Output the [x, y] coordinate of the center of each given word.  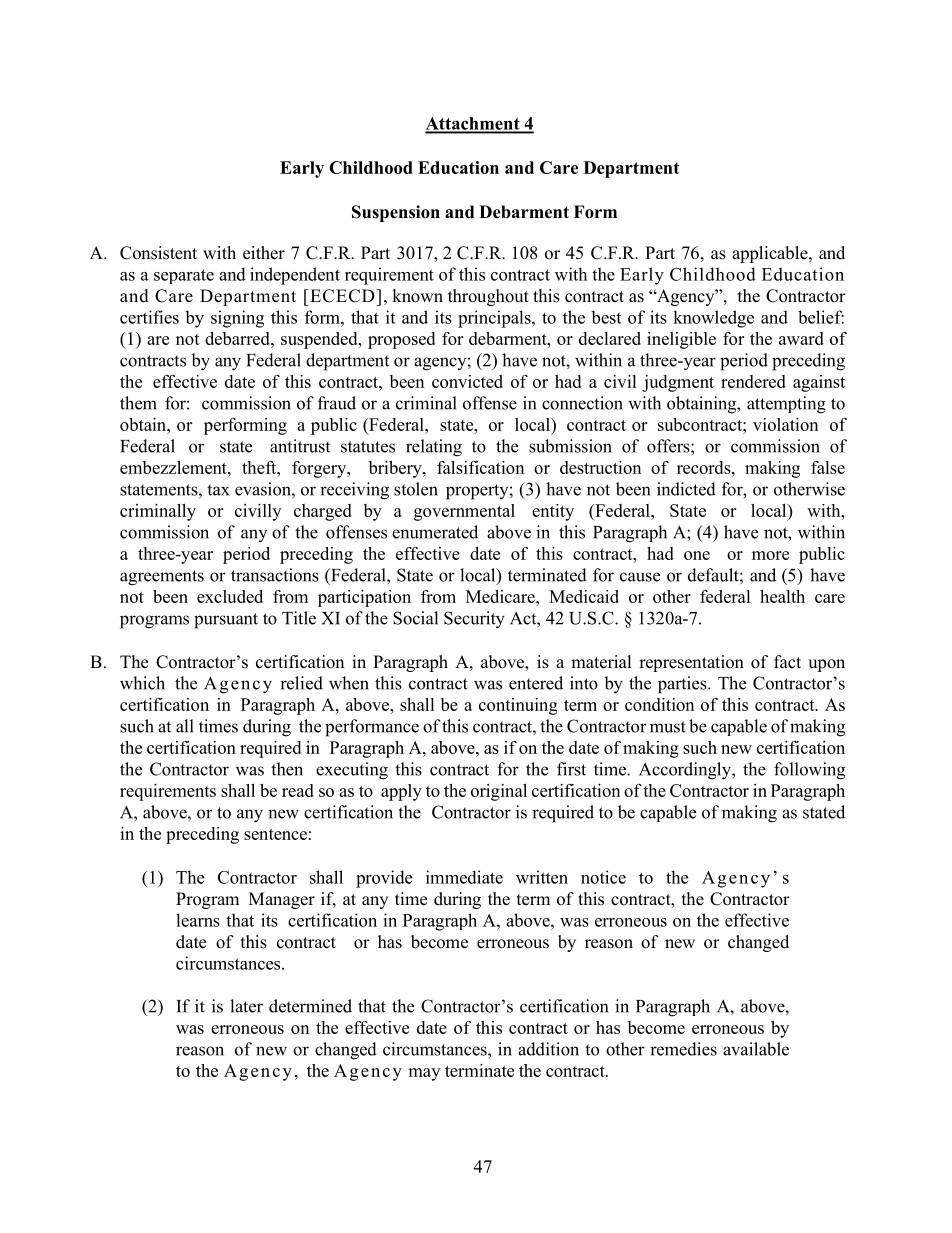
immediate [464, 877]
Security [474, 620]
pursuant [226, 621]
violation [785, 424]
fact [787, 662]
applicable [771, 254]
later [246, 1006]
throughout [488, 297]
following [809, 771]
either [264, 253]
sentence [275, 834]
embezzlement [174, 467]
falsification [480, 467]
